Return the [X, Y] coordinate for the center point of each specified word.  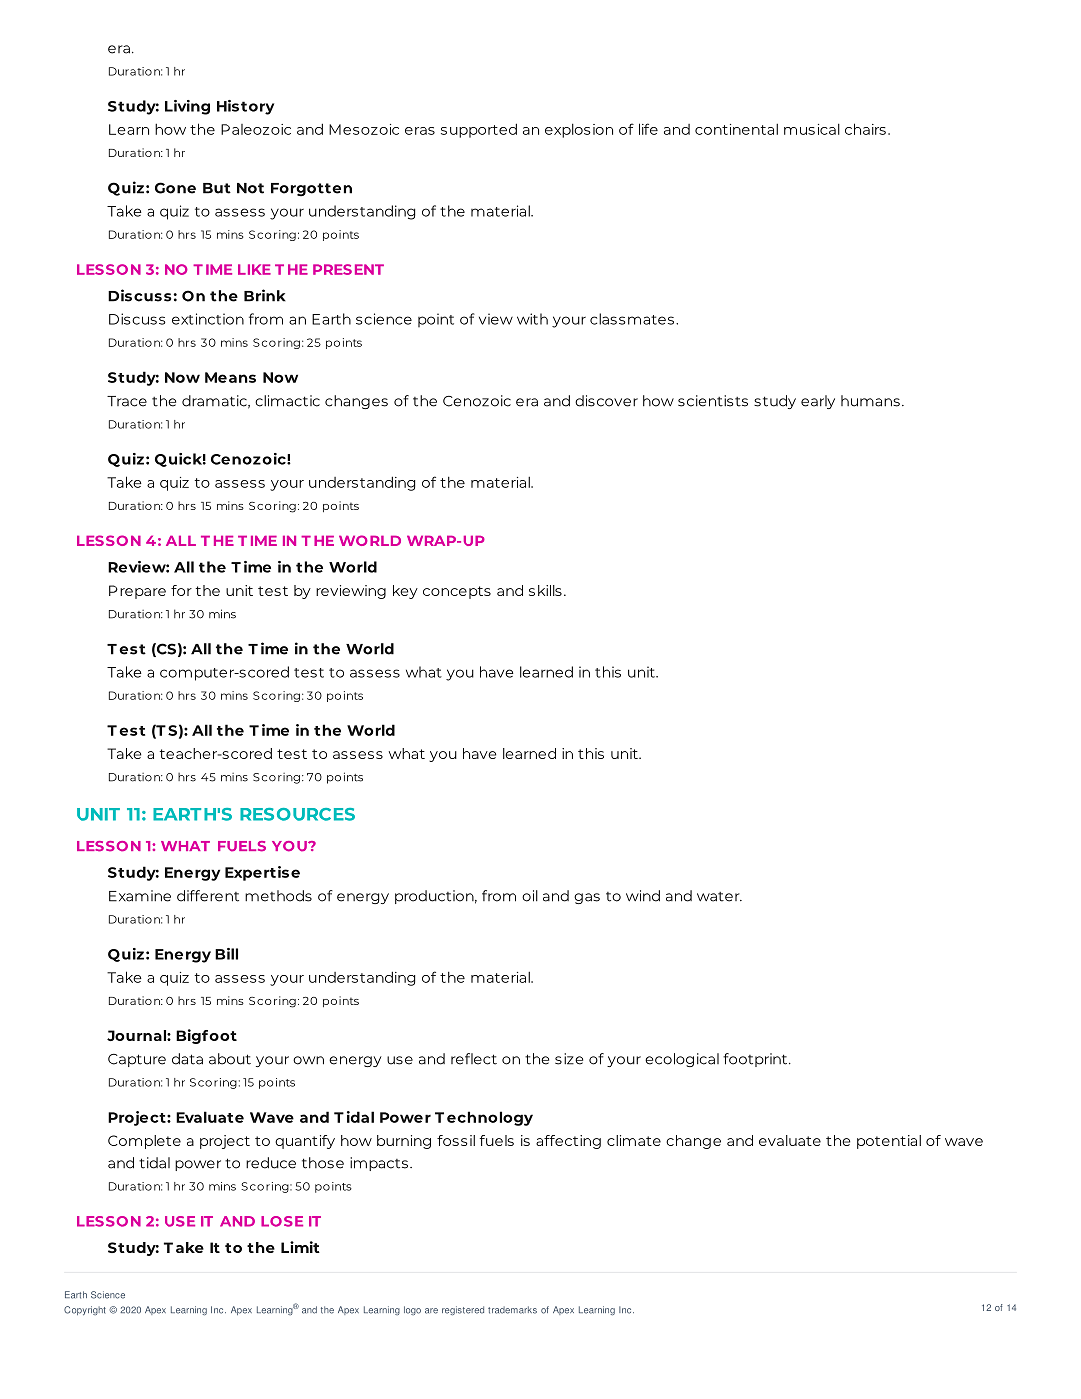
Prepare [137, 592]
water [719, 897]
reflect [474, 1059]
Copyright [85, 1310]
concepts [457, 592]
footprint [756, 1060]
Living [187, 107]
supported [479, 130]
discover [606, 401]
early [818, 402]
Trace [127, 401]
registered [463, 1310]
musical [812, 129]
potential [889, 1142]
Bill [226, 954]
